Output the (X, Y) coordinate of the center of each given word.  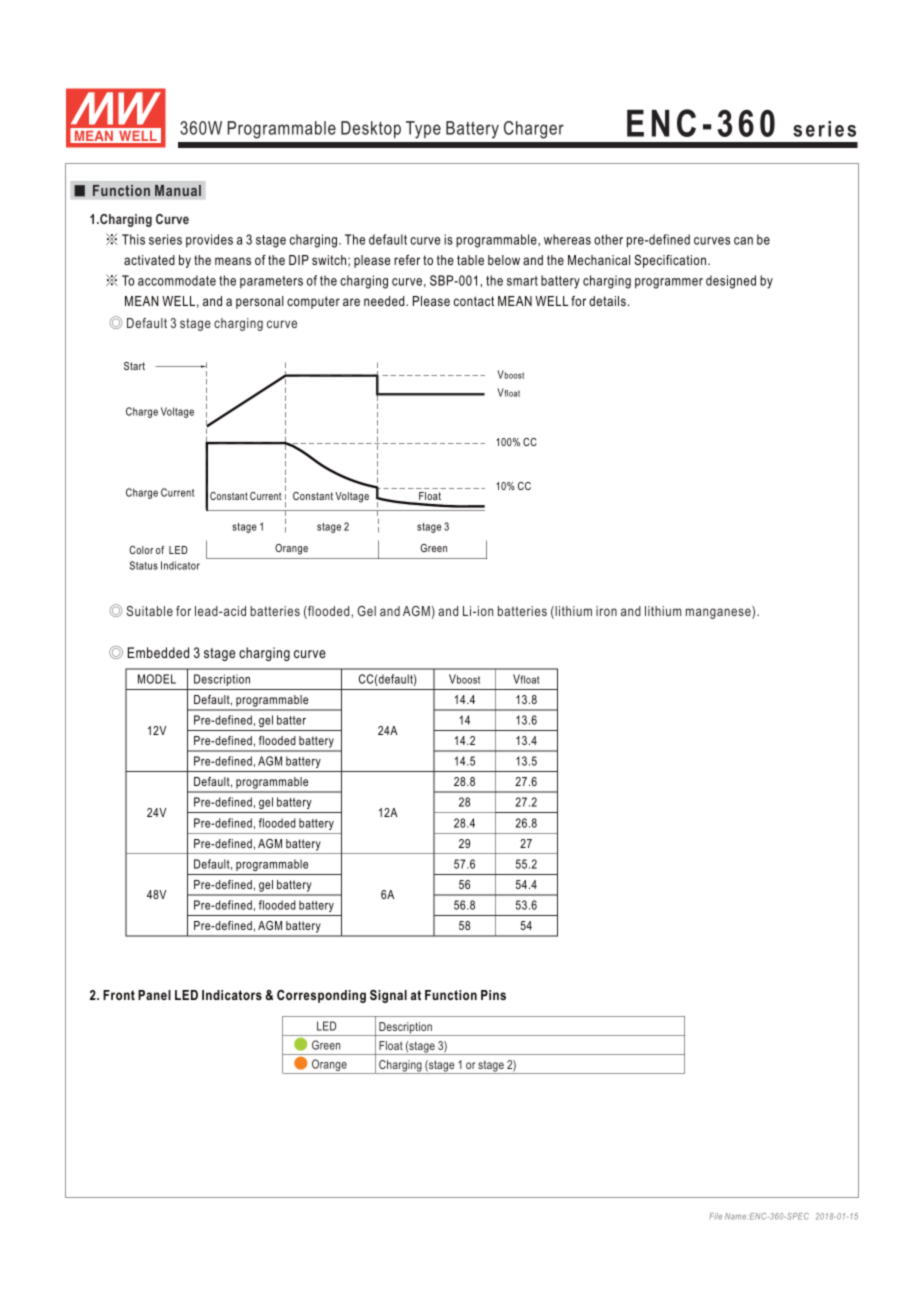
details (607, 301)
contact (474, 301)
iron (606, 611)
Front (119, 995)
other (608, 239)
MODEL (157, 679)
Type (423, 130)
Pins (493, 995)
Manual (178, 190)
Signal (388, 996)
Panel (154, 995)
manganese (719, 612)
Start (134, 366)
